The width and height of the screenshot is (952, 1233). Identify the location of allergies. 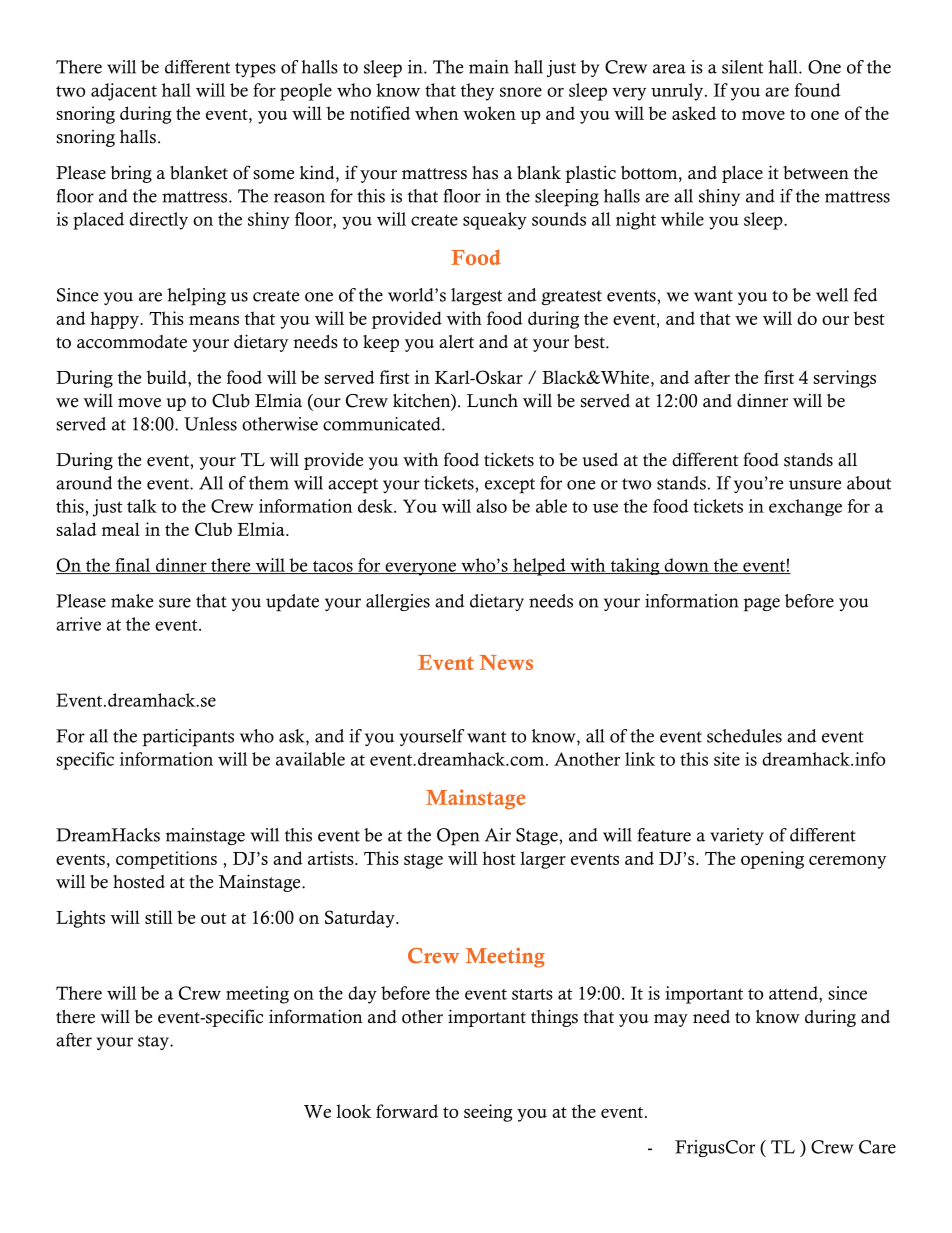
(398, 602).
